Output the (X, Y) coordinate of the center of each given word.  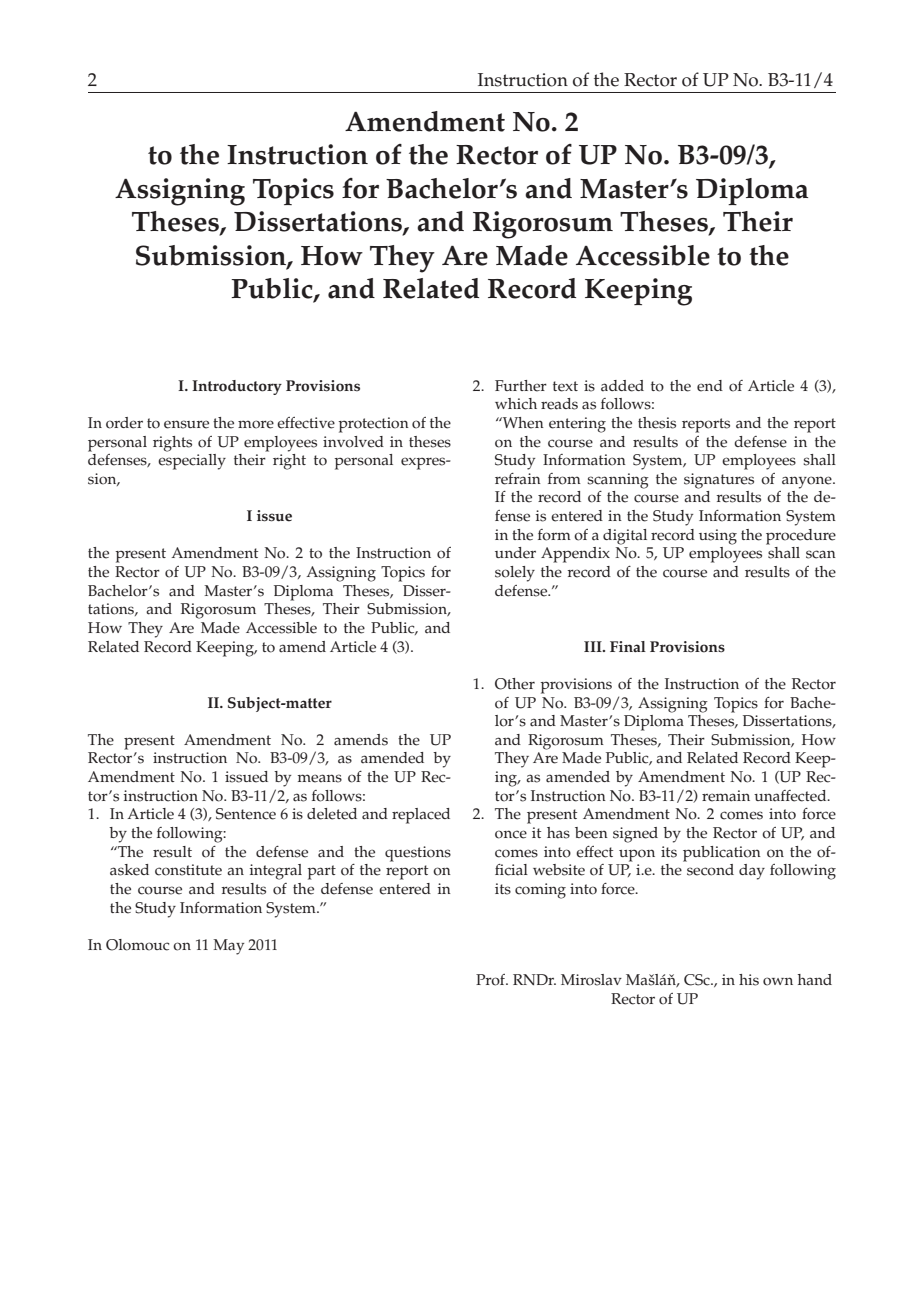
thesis (657, 423)
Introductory (237, 387)
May (228, 947)
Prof (492, 980)
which (516, 404)
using (718, 537)
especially (192, 460)
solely (515, 574)
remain (726, 796)
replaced (421, 816)
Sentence (246, 814)
